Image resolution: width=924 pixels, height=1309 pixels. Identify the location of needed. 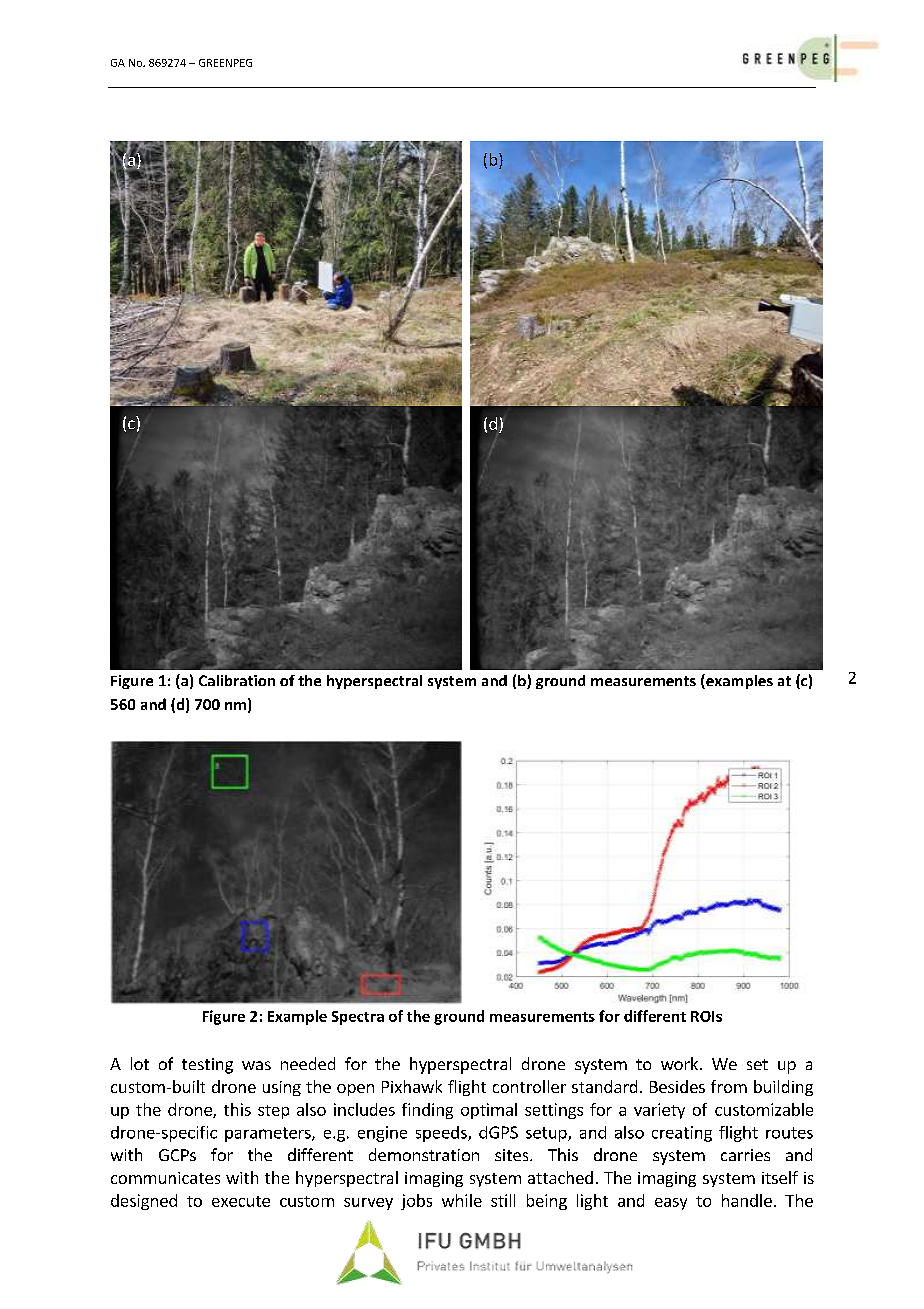
(308, 1063).
